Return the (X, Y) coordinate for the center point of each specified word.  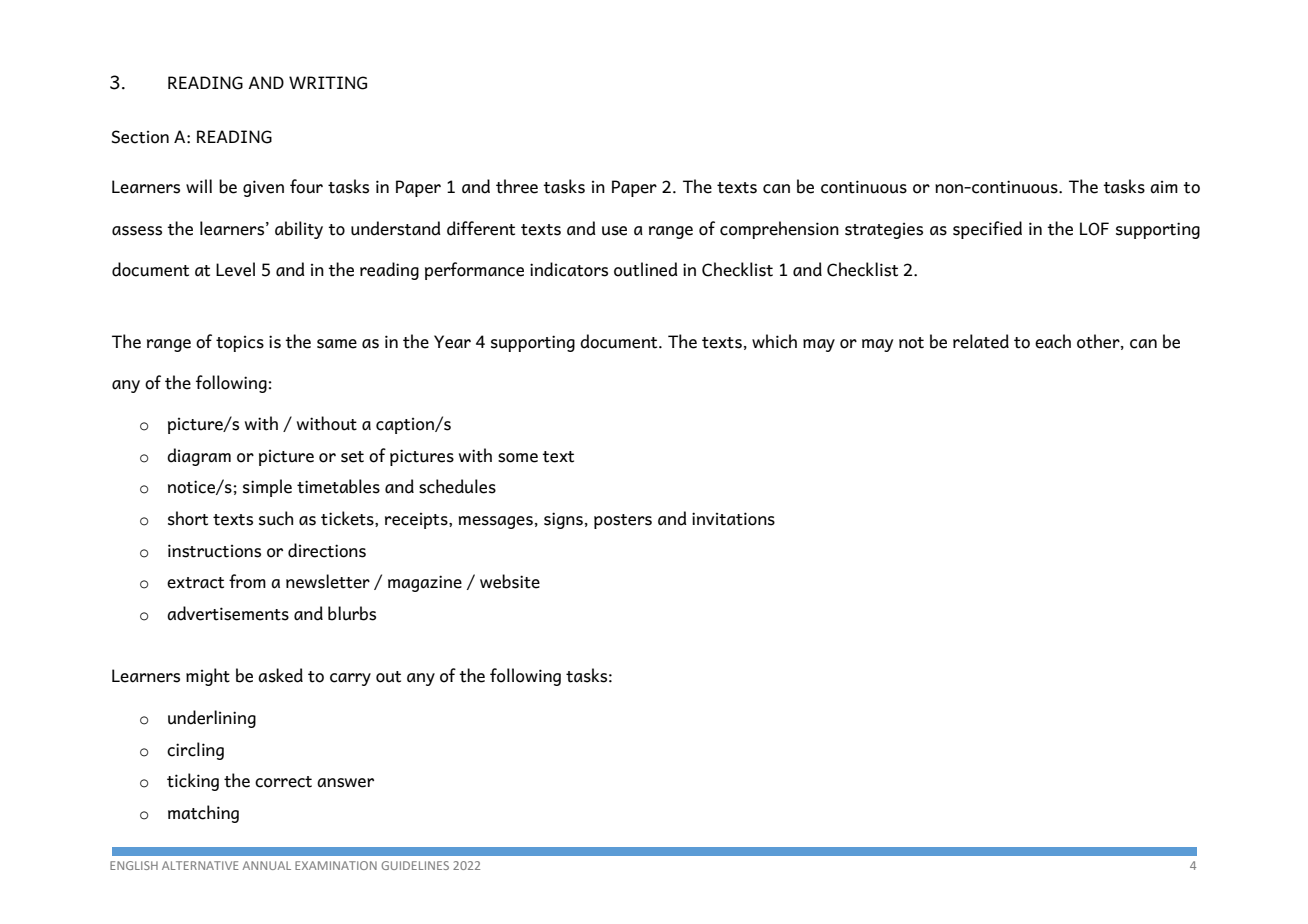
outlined (646, 269)
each (1053, 341)
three (517, 186)
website (510, 581)
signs (563, 520)
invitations (733, 519)
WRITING (328, 83)
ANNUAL (267, 865)
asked (280, 675)
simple (267, 488)
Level (235, 269)
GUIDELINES (415, 865)
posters (623, 521)
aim (1164, 187)
